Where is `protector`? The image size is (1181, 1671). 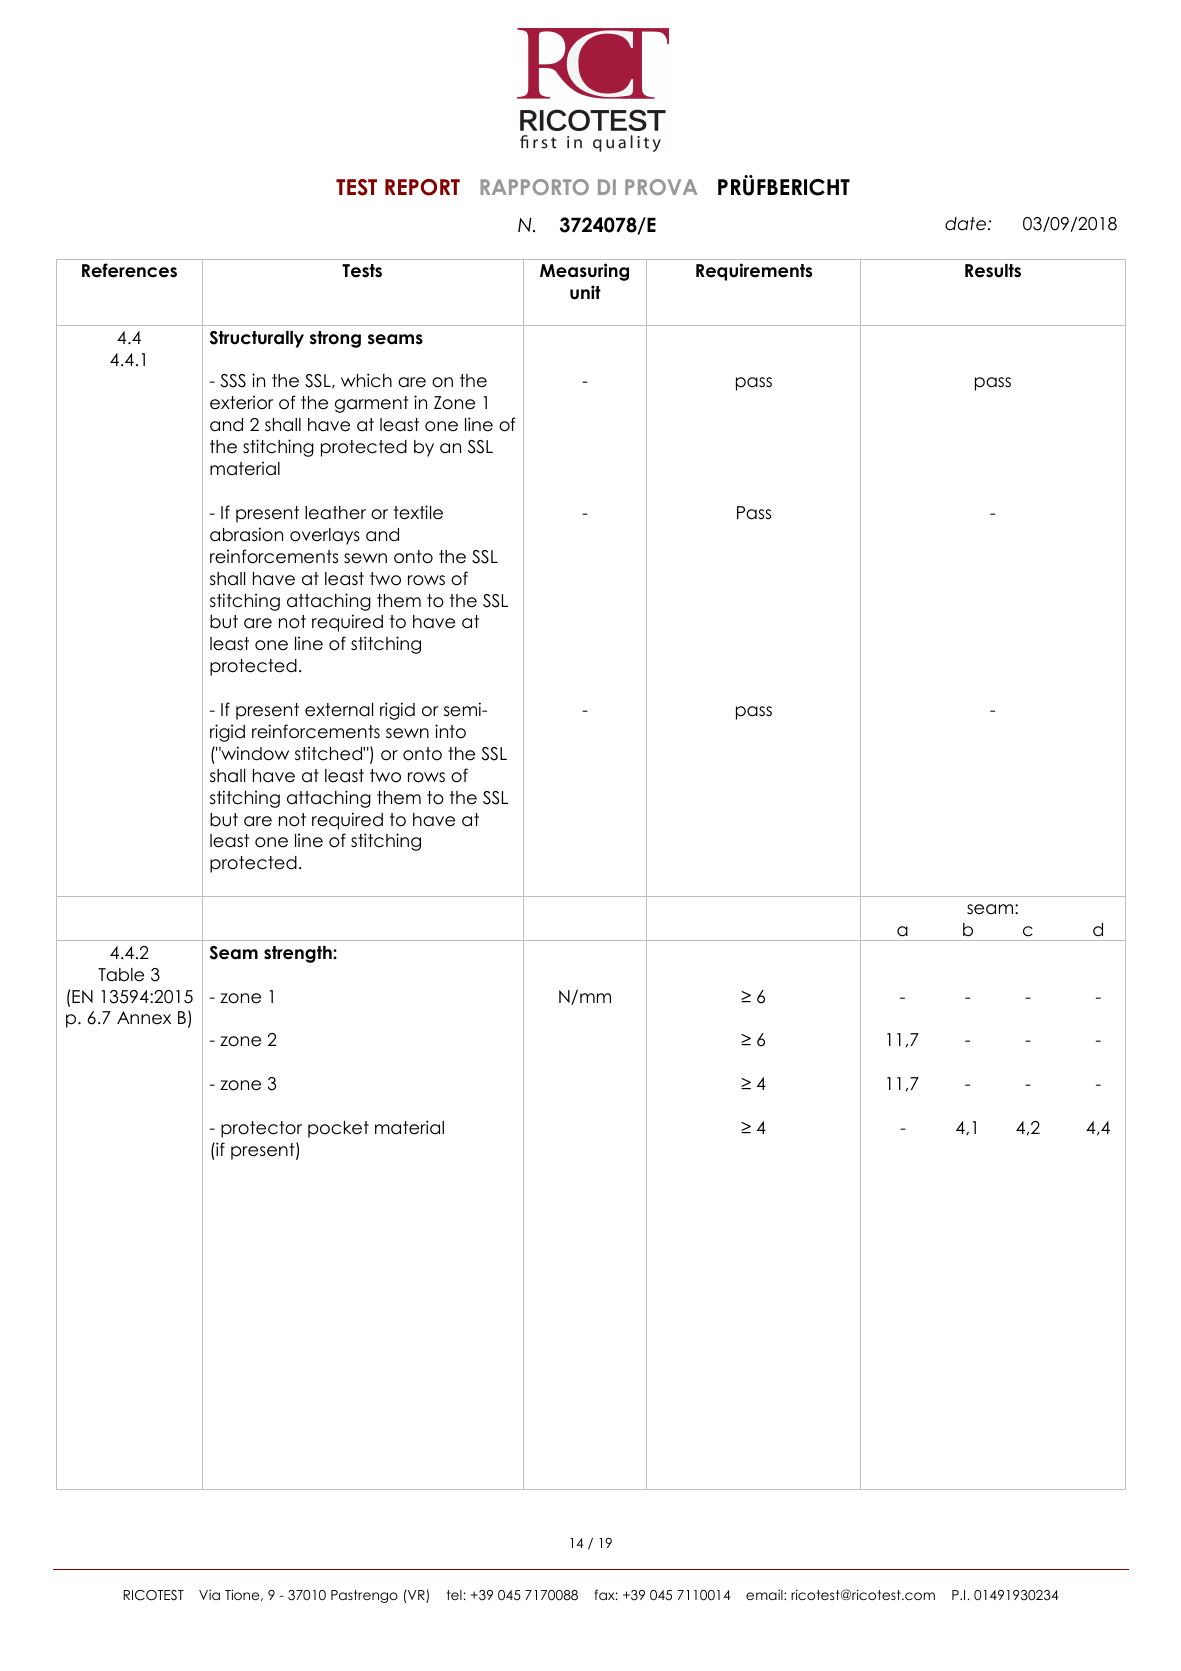
protector is located at coordinates (261, 1129).
